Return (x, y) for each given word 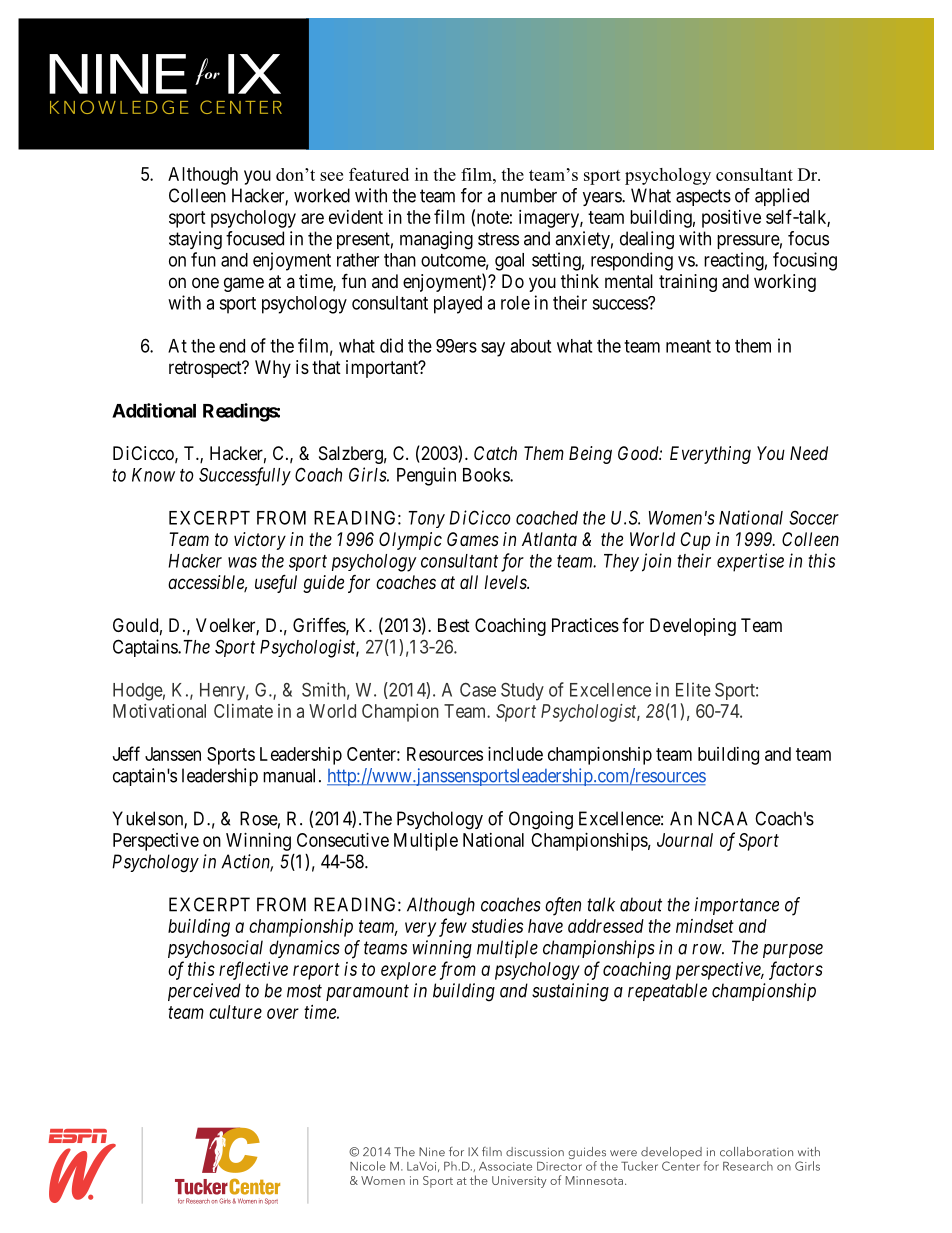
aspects (703, 197)
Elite (693, 689)
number (529, 195)
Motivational (159, 711)
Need (809, 453)
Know (153, 475)
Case (478, 690)
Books (487, 475)
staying (195, 240)
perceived (204, 992)
